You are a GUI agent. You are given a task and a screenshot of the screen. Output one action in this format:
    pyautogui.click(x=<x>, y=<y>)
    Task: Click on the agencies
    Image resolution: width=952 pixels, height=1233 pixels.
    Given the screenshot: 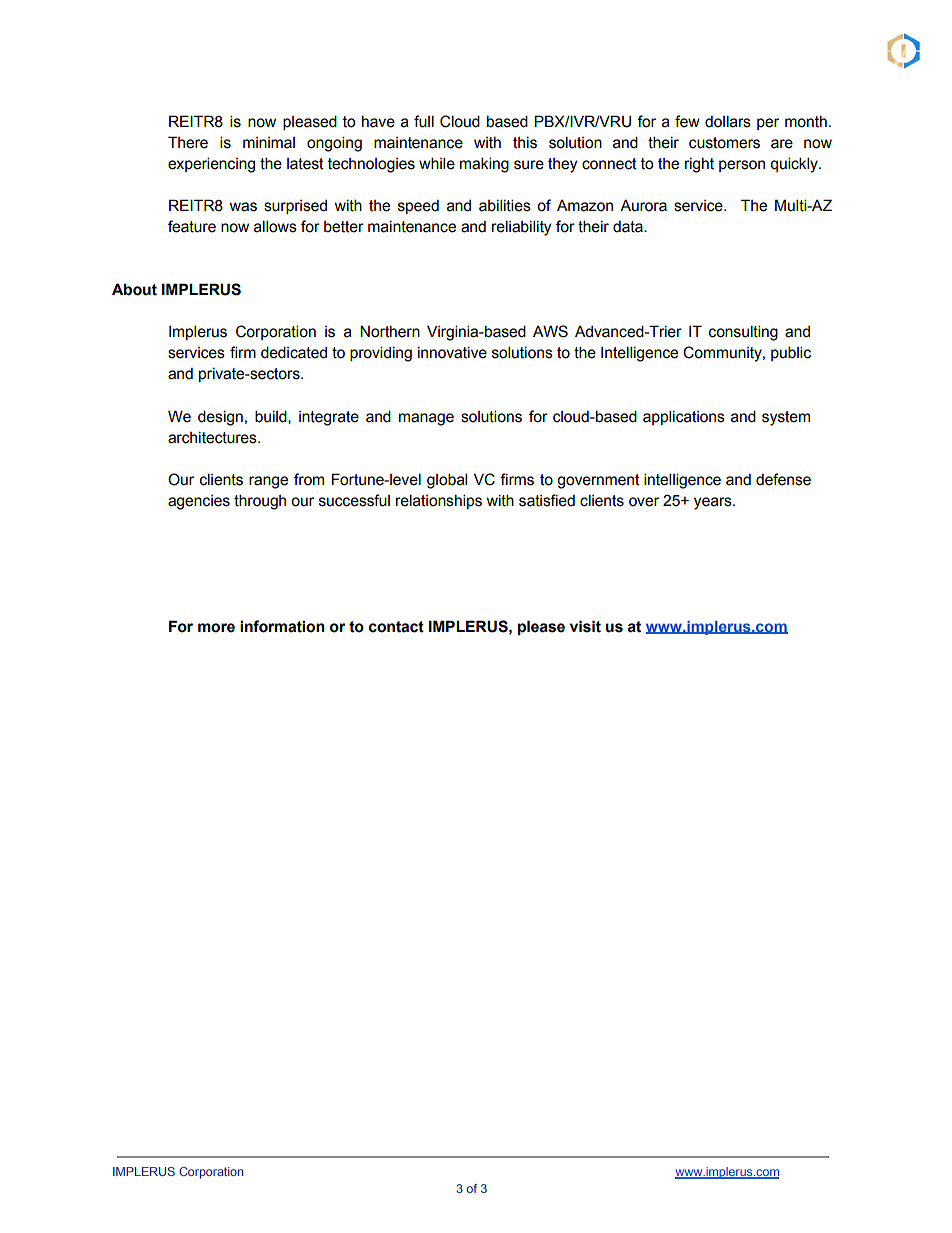 What is the action you would take?
    pyautogui.click(x=199, y=502)
